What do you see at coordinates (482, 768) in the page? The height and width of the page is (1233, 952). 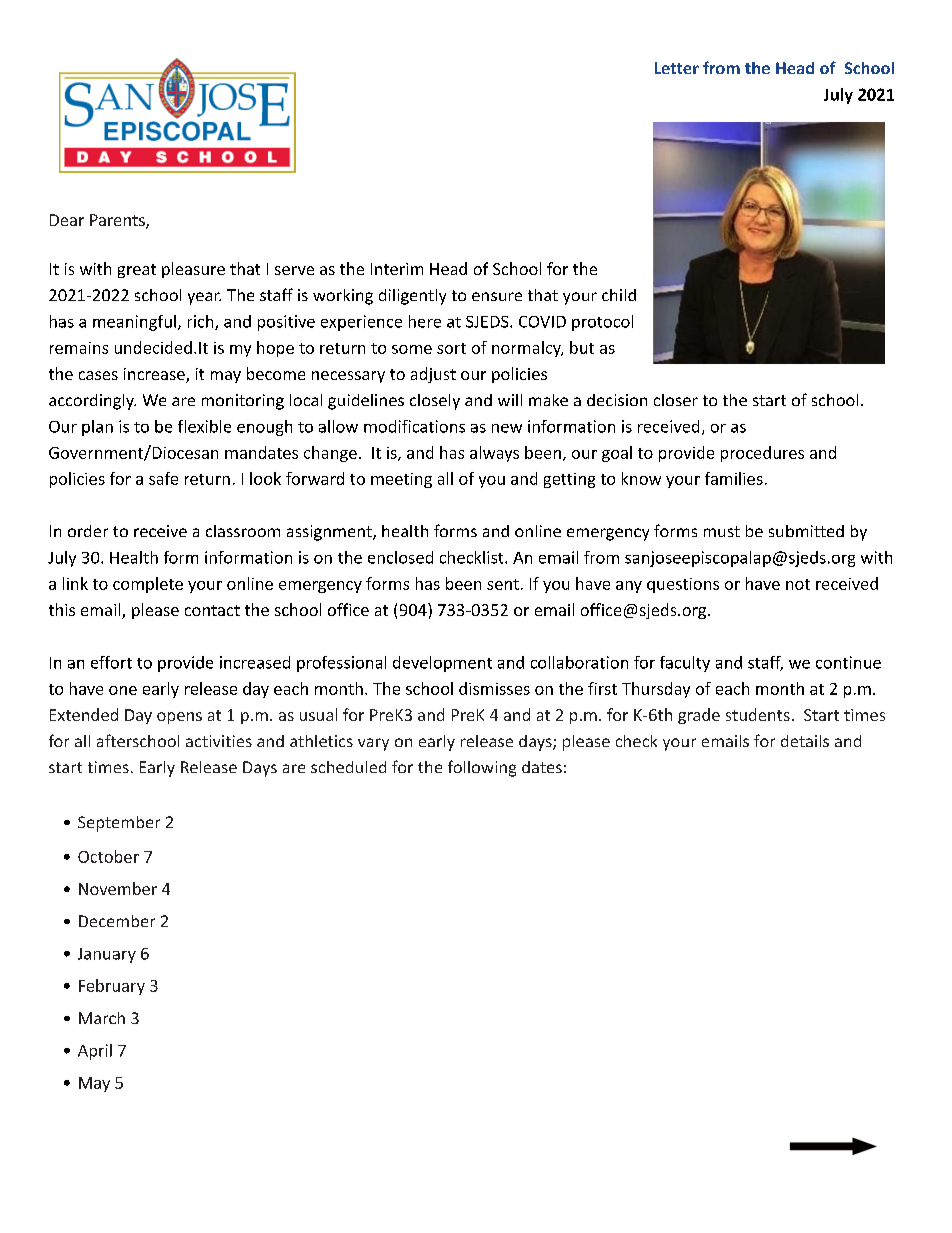 I see `following` at bounding box center [482, 768].
